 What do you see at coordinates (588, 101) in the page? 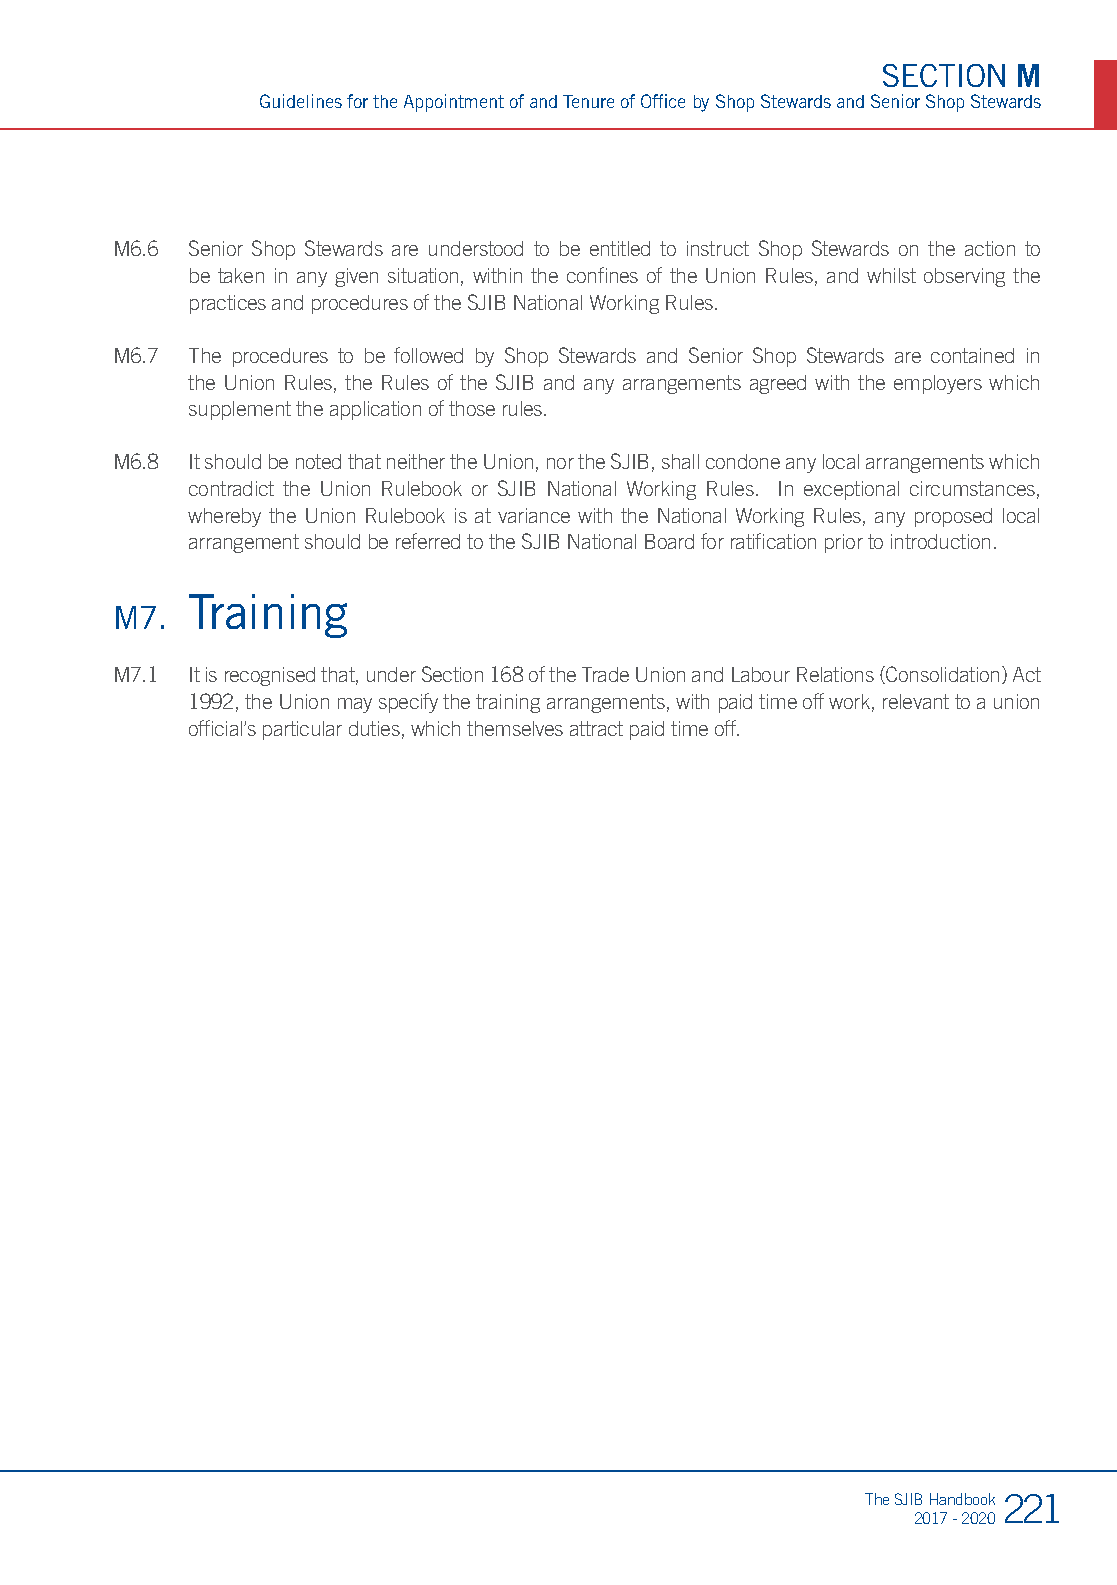
I see `Tenure` at bounding box center [588, 101].
